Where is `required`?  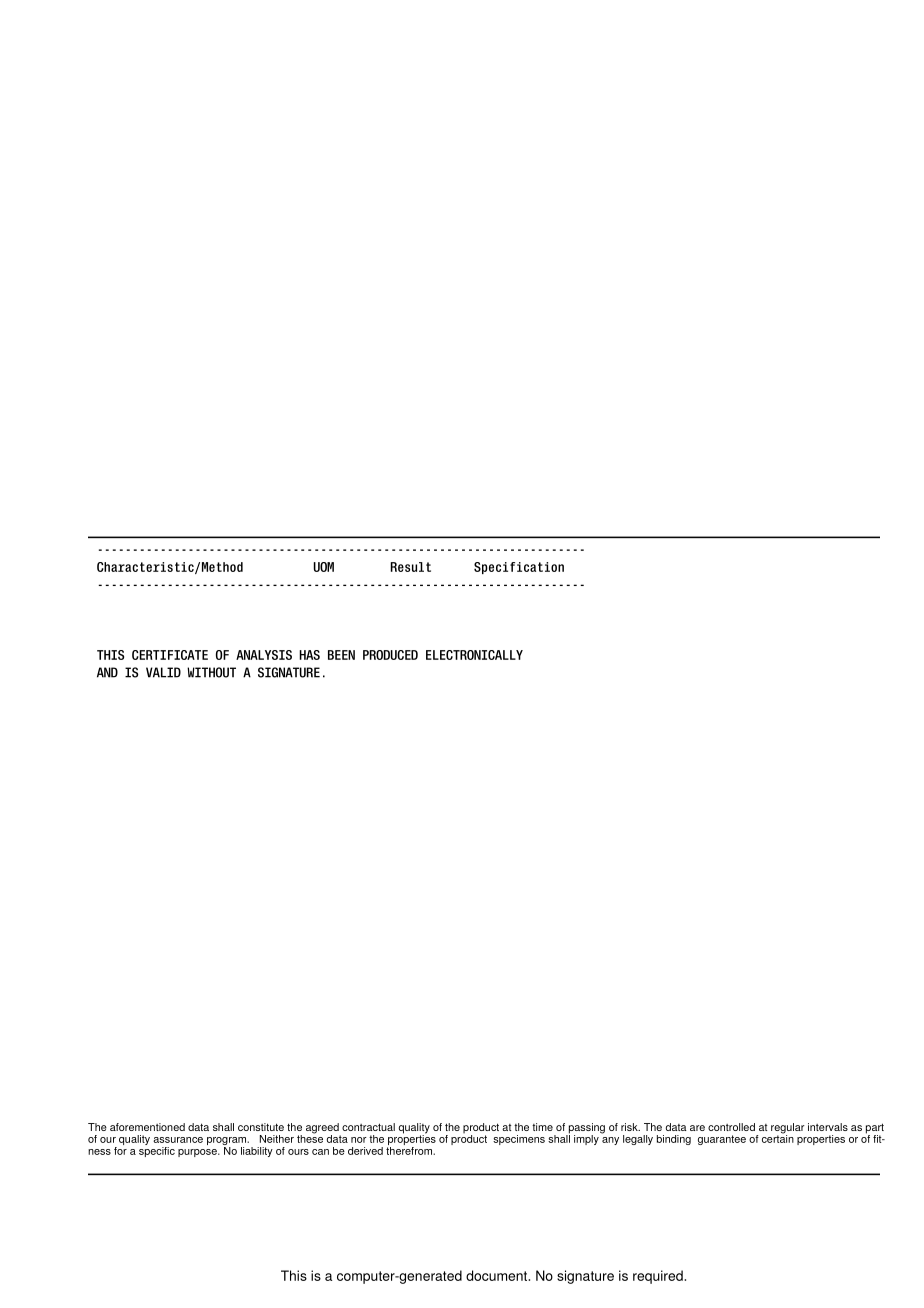 required is located at coordinates (659, 1277).
